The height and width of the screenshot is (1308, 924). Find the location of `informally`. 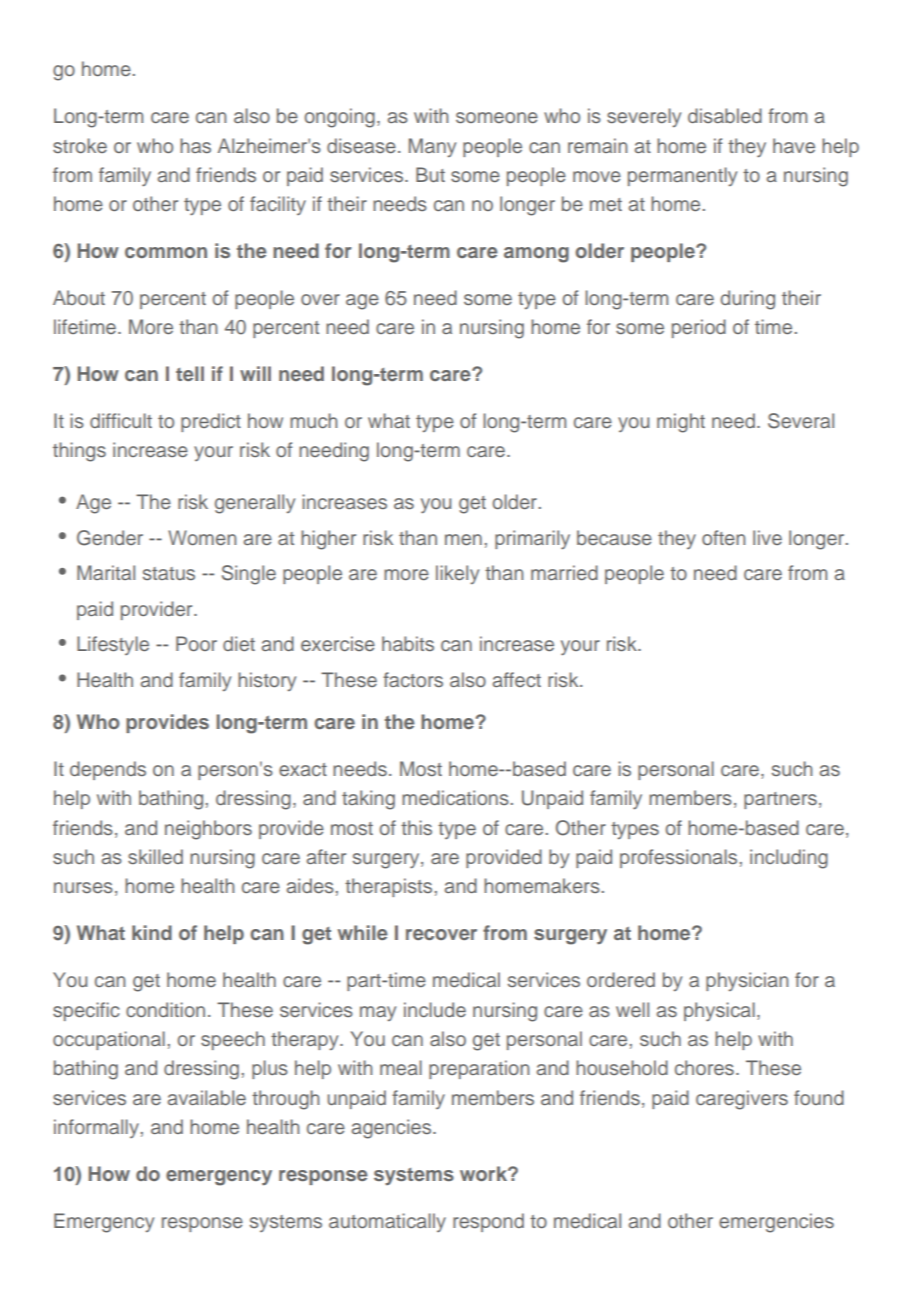

informally is located at coordinates (96, 1128).
